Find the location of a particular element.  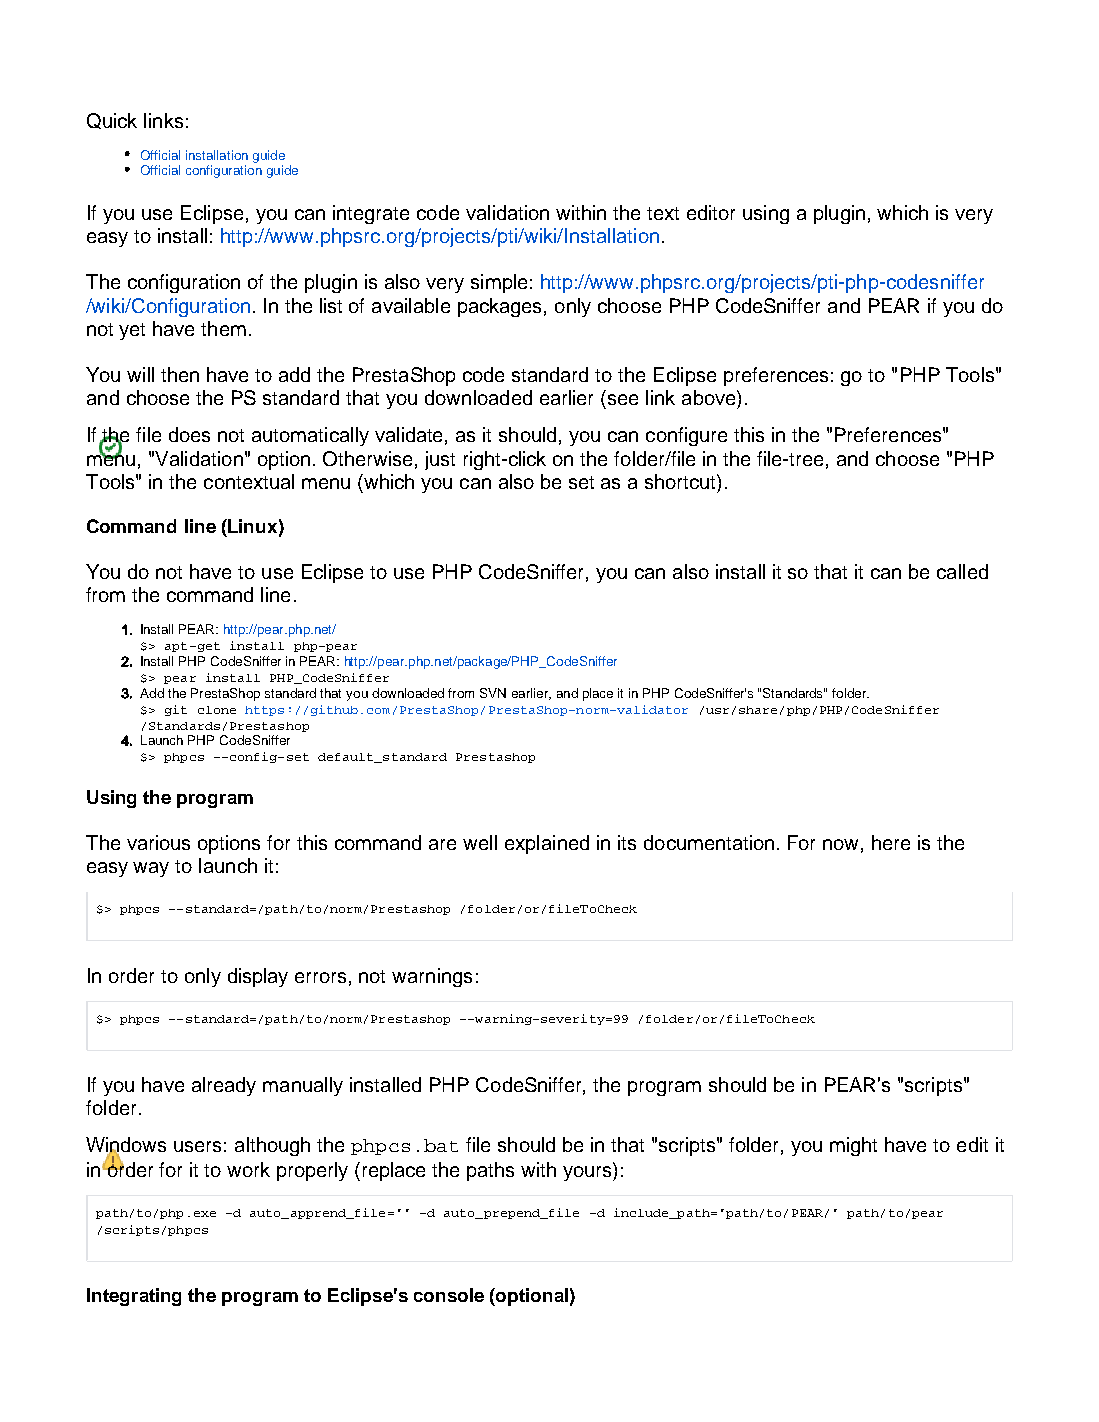

clone is located at coordinates (217, 710).
